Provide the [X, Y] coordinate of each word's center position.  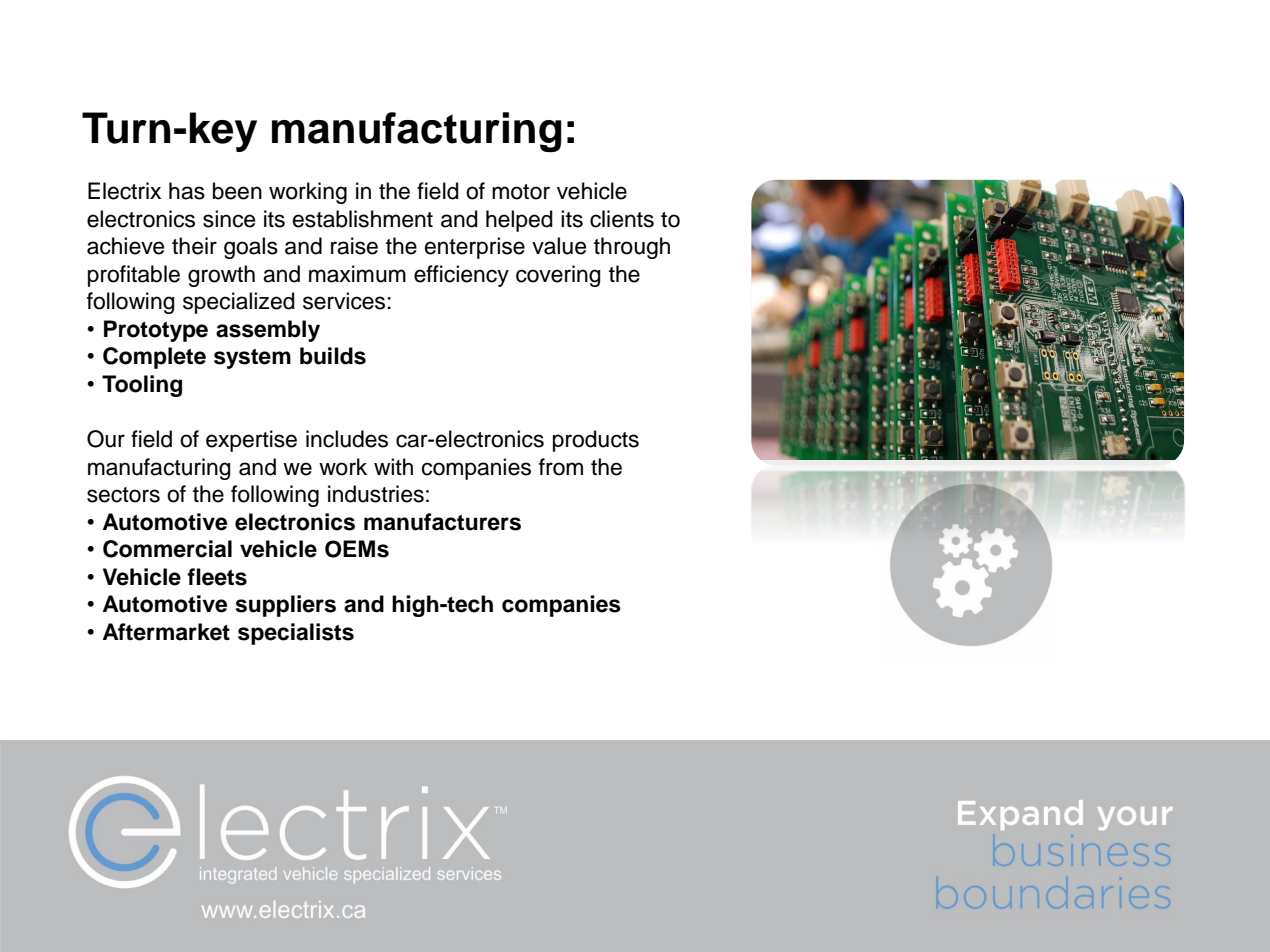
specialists [296, 634]
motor [521, 192]
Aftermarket [166, 632]
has [187, 191]
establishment [363, 219]
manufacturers [442, 522]
